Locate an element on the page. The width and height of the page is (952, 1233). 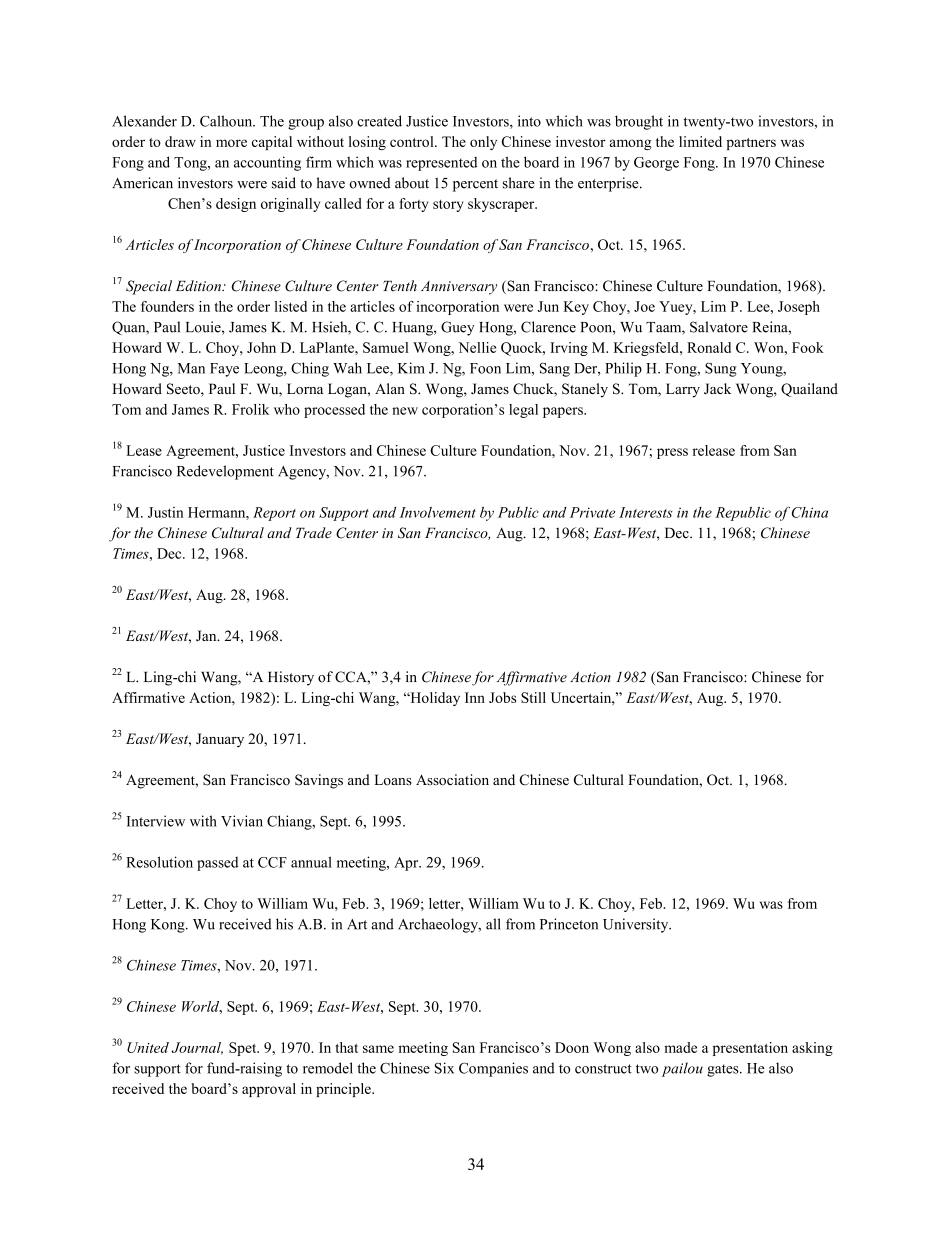
John is located at coordinates (261, 347).
